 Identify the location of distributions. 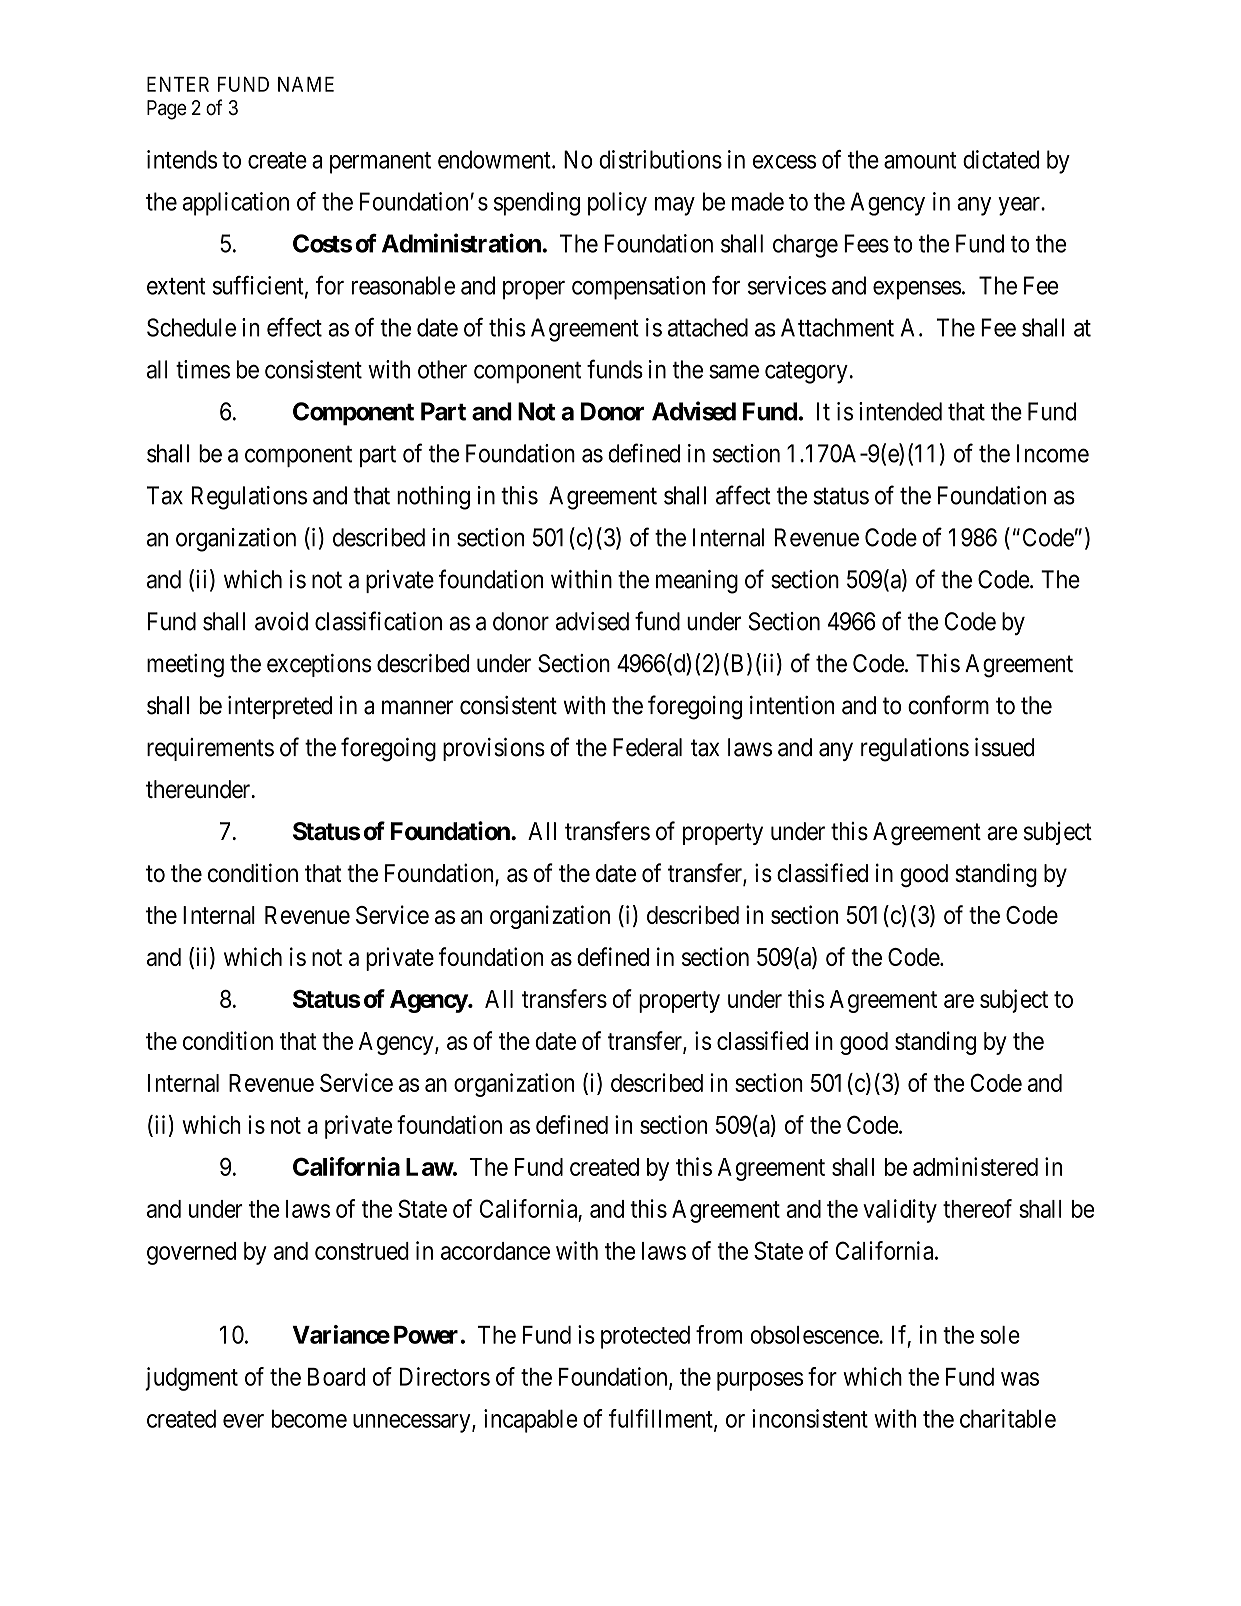
(660, 159).
